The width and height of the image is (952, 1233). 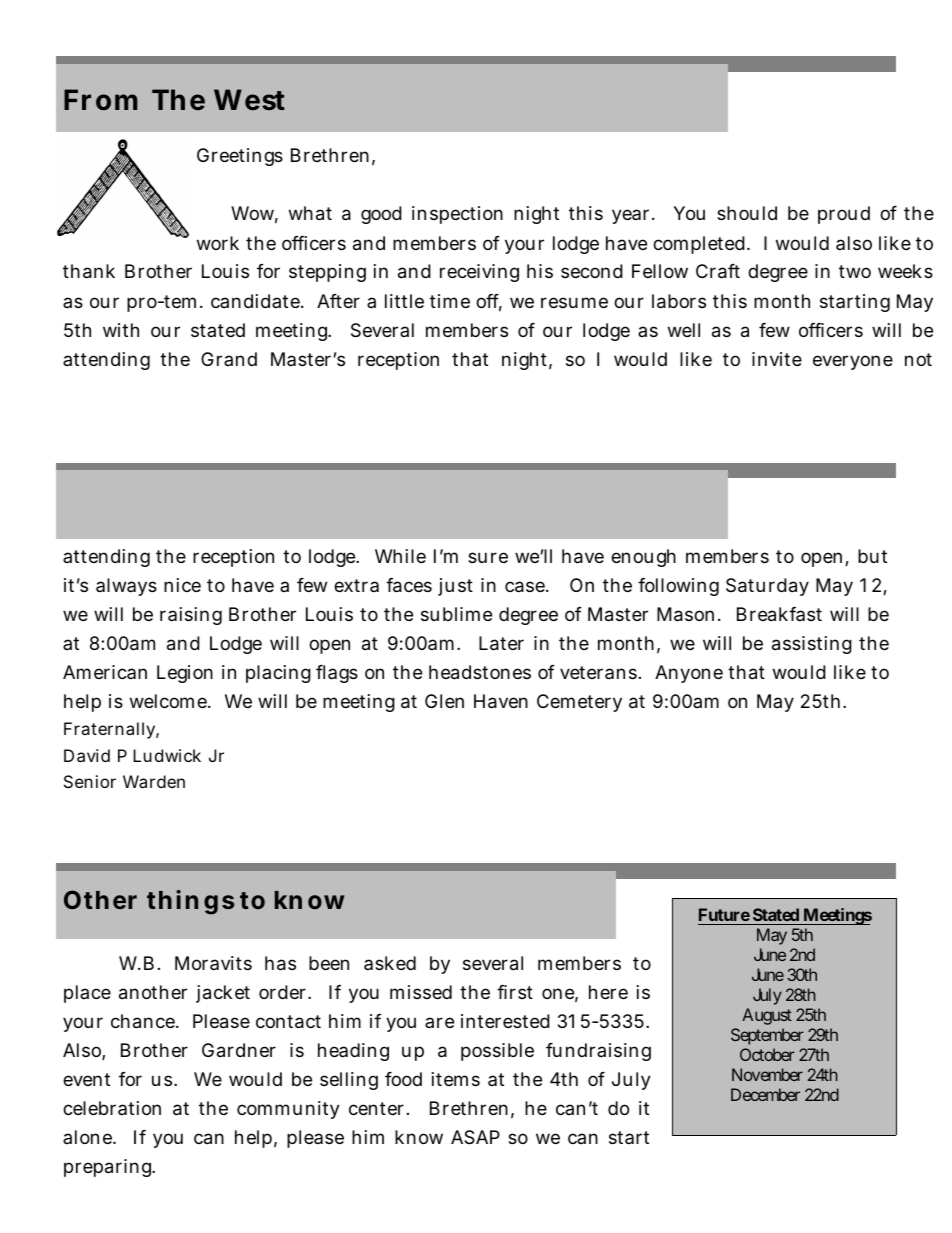 I want to click on ASAP, so click(x=475, y=1137).
